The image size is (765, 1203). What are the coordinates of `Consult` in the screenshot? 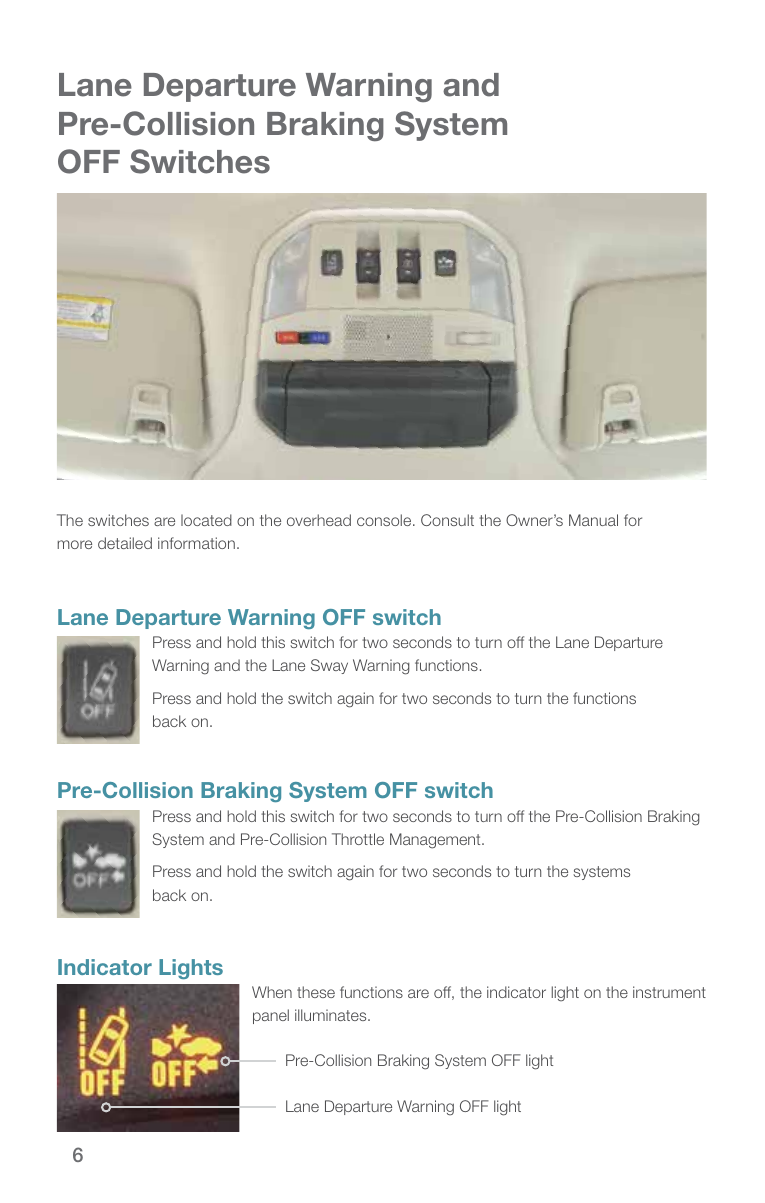 It's located at (447, 520).
